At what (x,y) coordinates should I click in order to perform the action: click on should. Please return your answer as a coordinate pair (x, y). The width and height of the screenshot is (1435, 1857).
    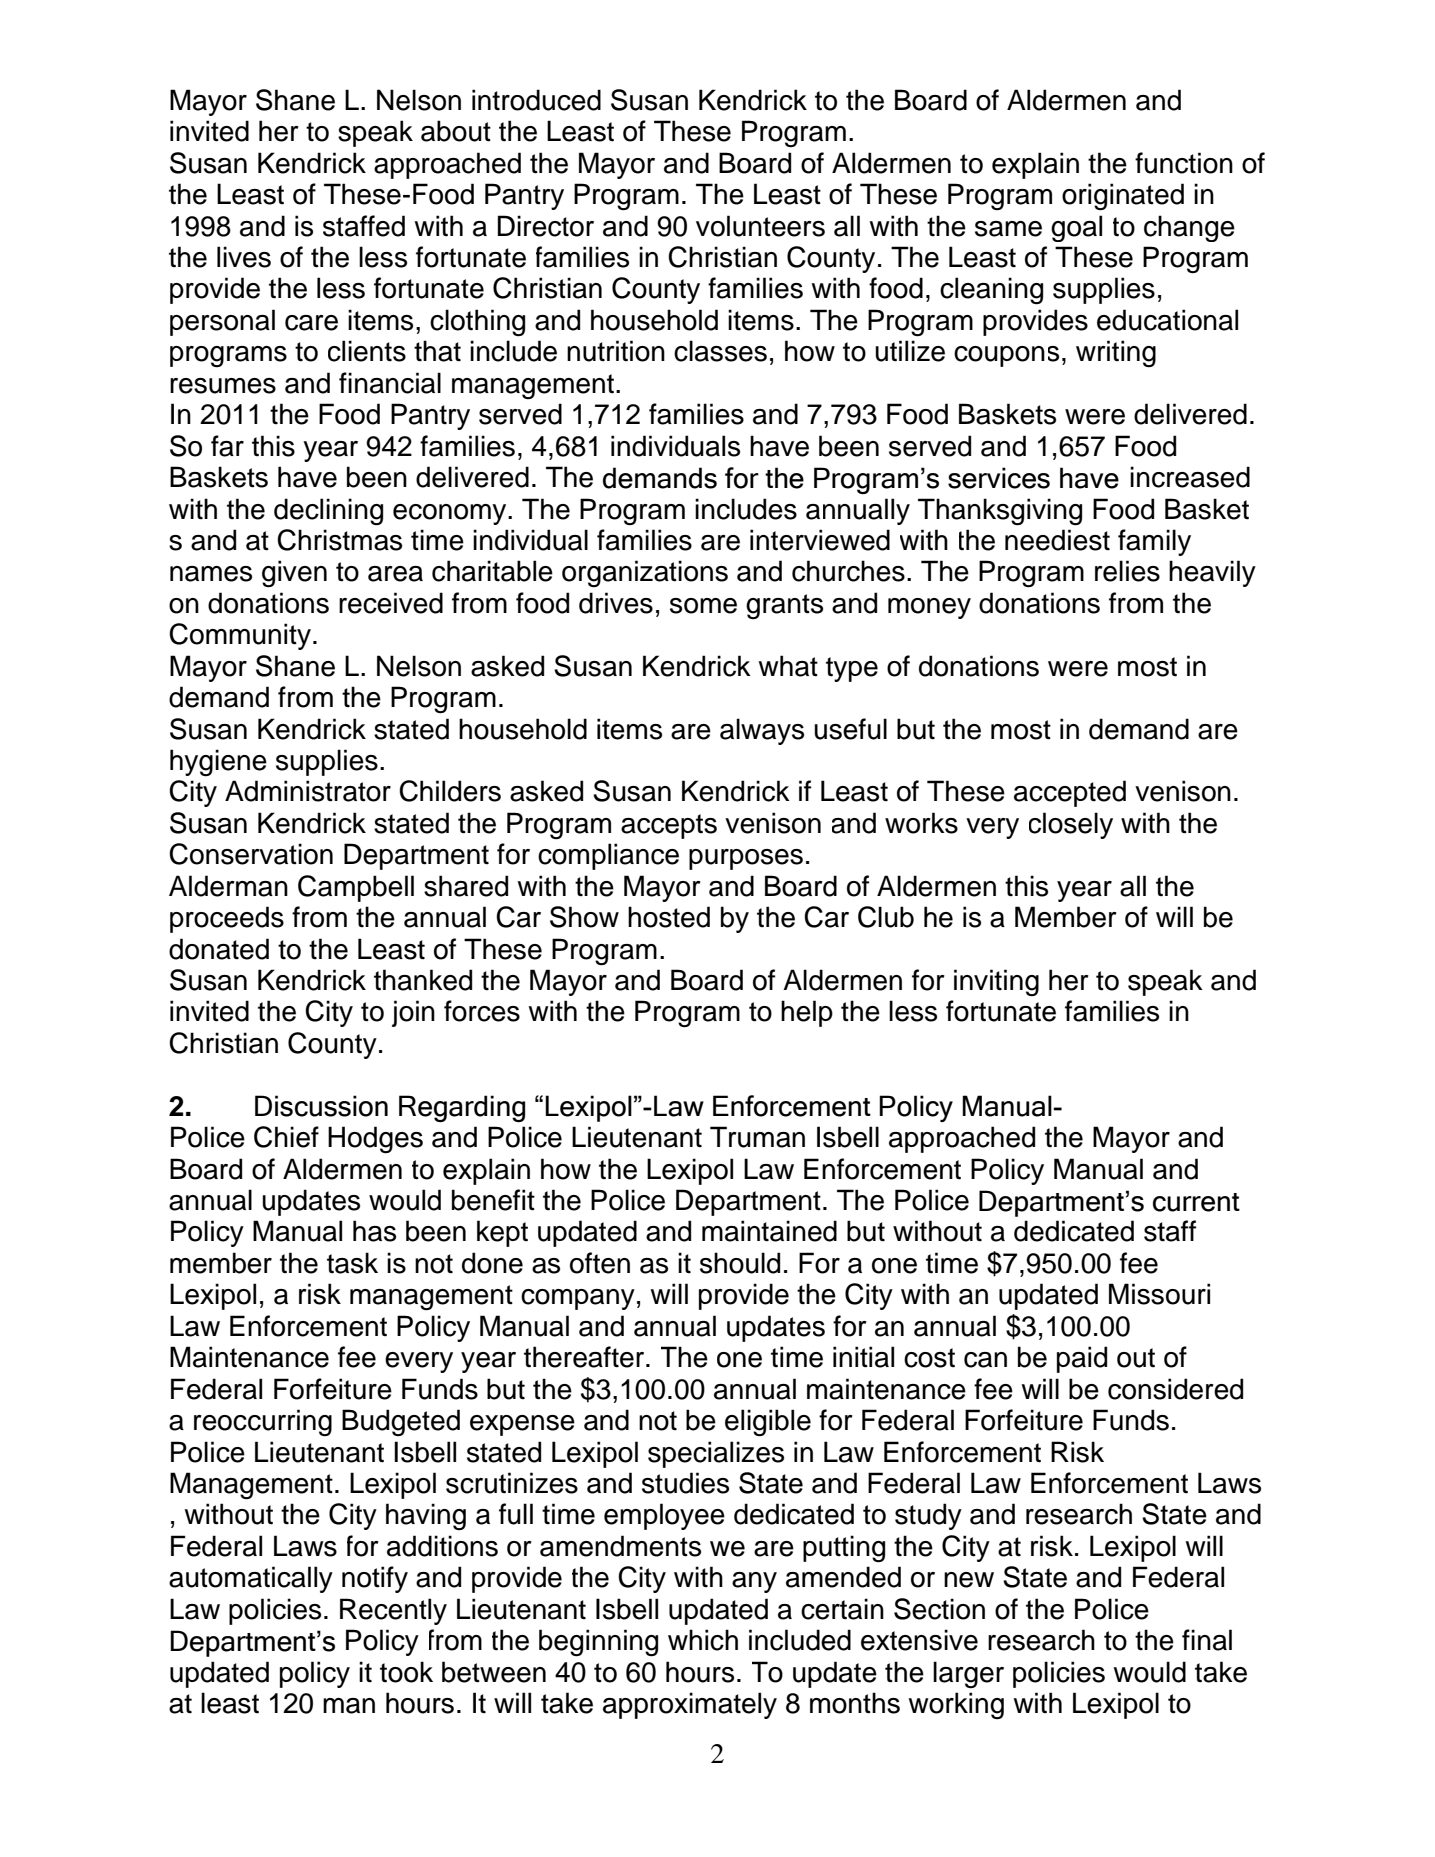
    Looking at the image, I should click on (740, 1263).
